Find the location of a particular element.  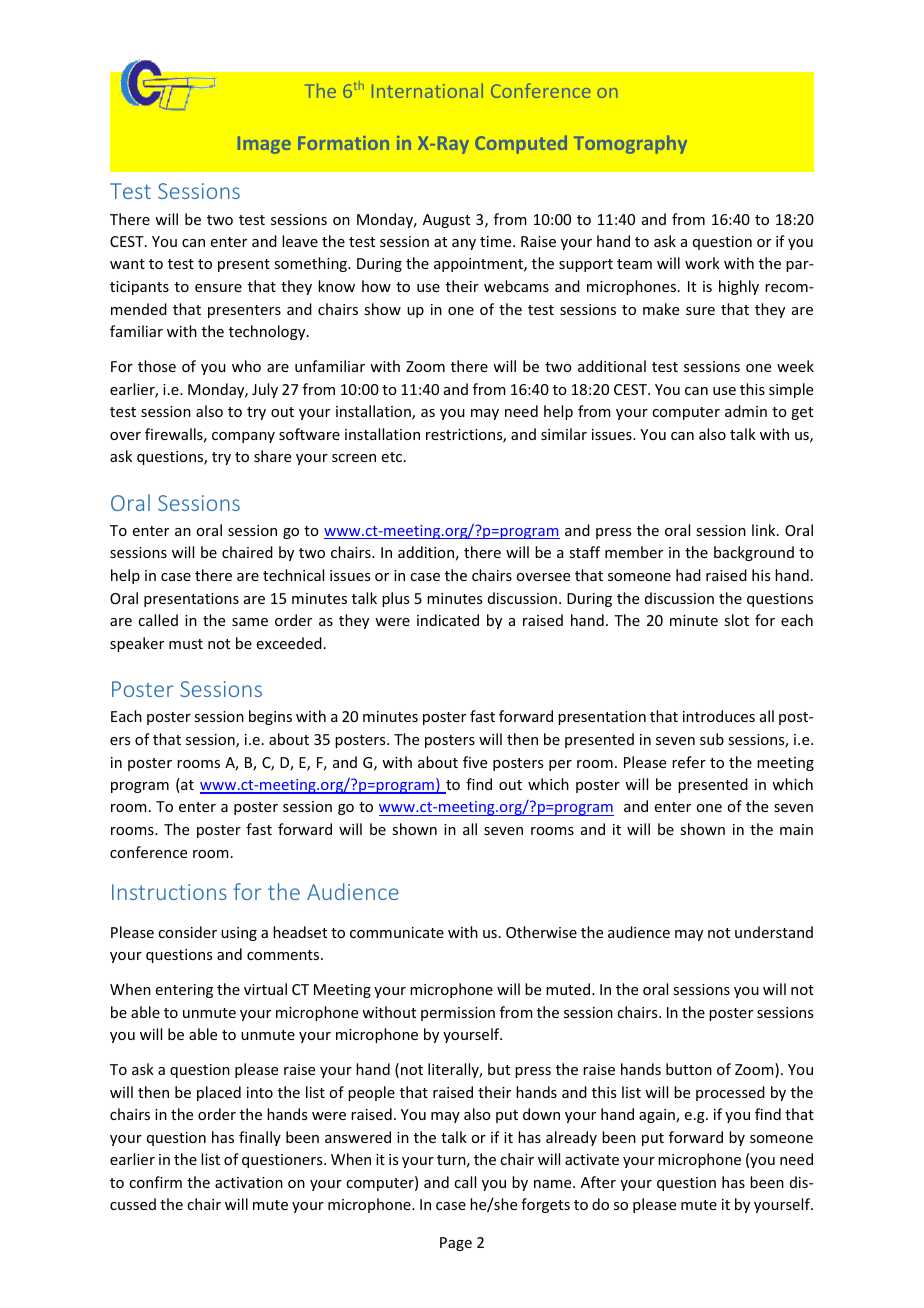

introduces is located at coordinates (719, 716).
